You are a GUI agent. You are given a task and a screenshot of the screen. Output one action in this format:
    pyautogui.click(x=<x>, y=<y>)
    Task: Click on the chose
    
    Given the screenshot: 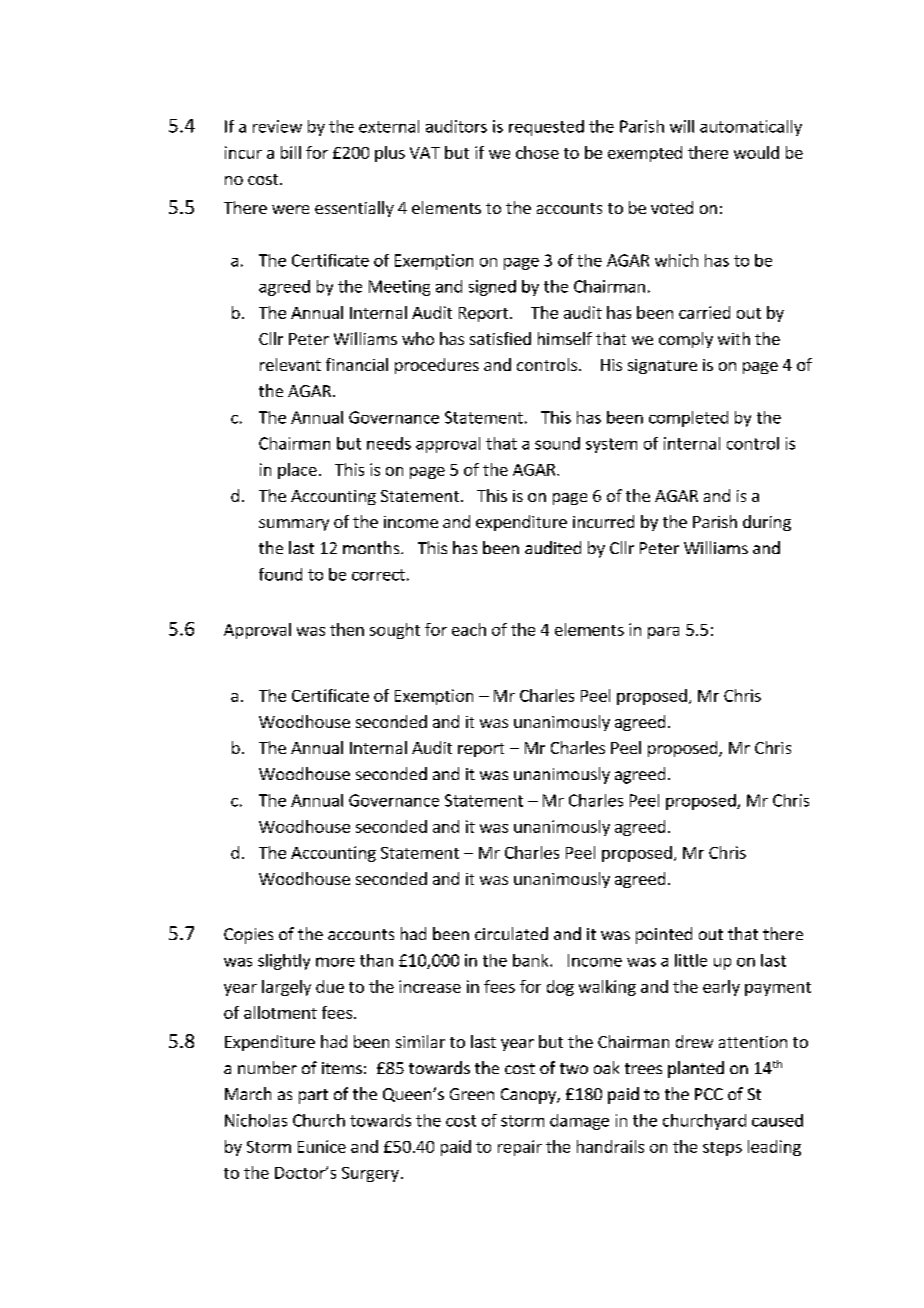 What is the action you would take?
    pyautogui.click(x=537, y=152)
